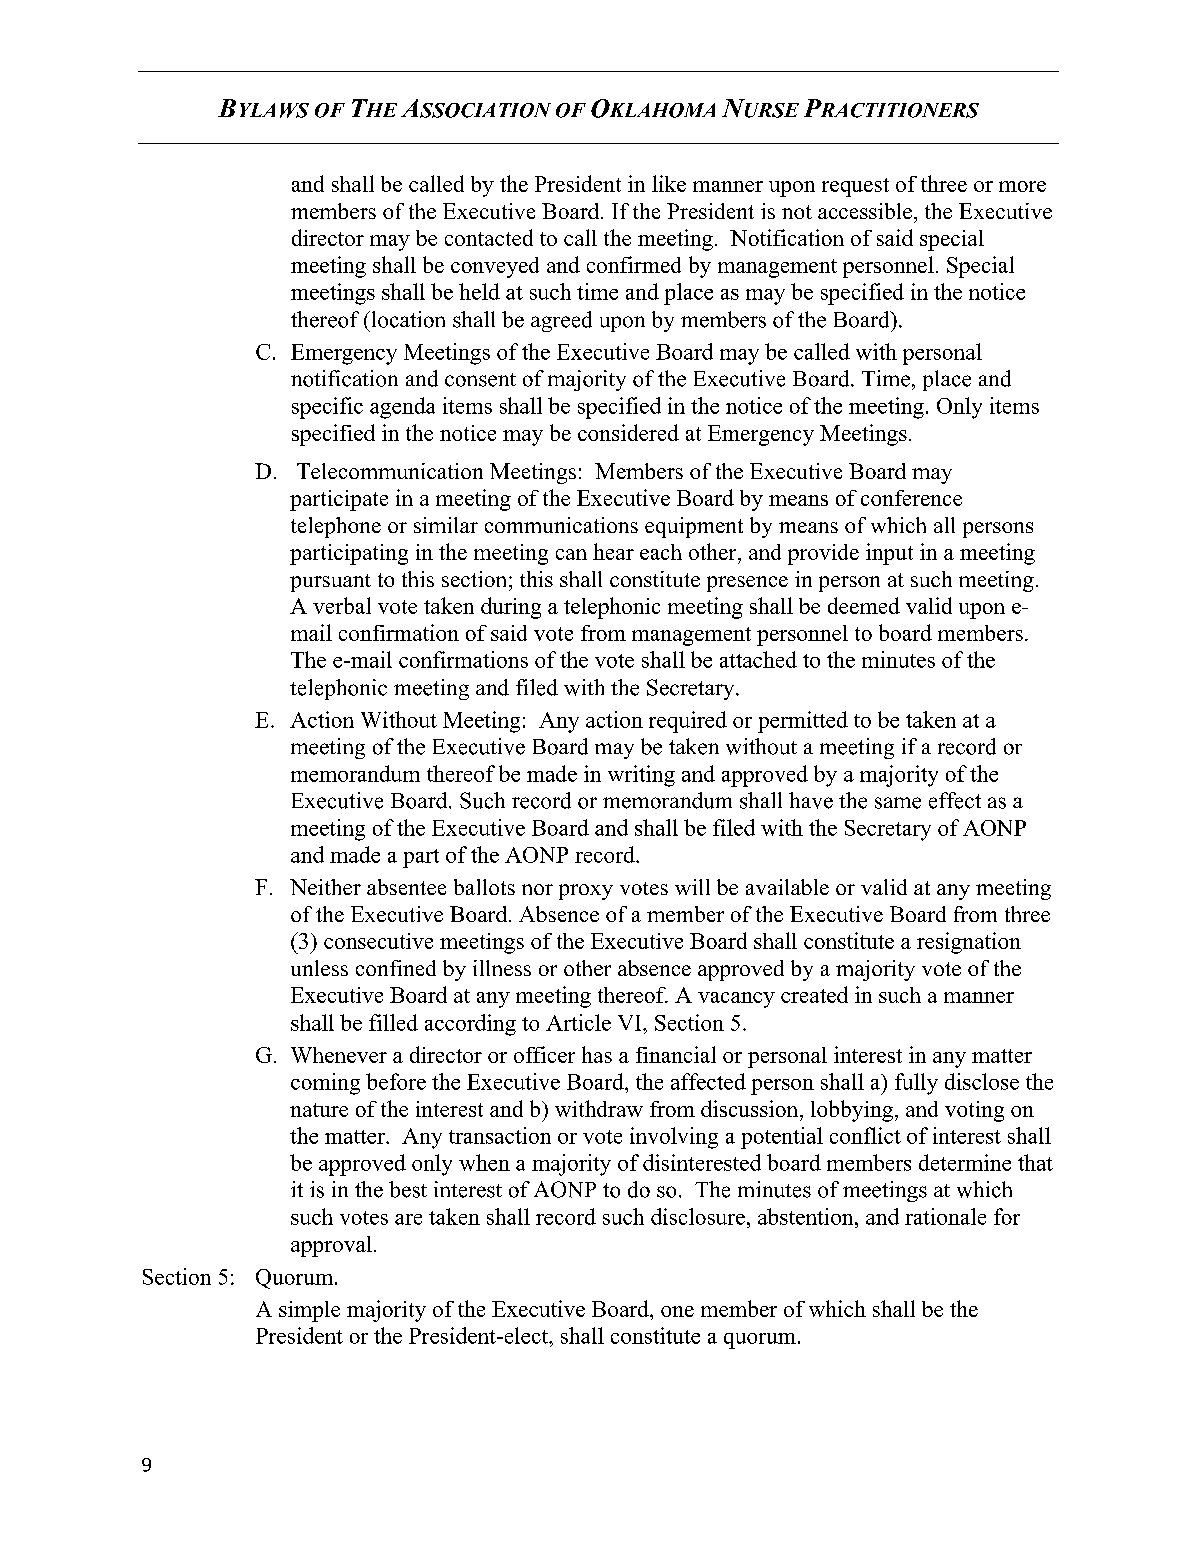 This document has width=1196, height=1547. What do you see at coordinates (698, 1216) in the document?
I see `disclosure` at bounding box center [698, 1216].
